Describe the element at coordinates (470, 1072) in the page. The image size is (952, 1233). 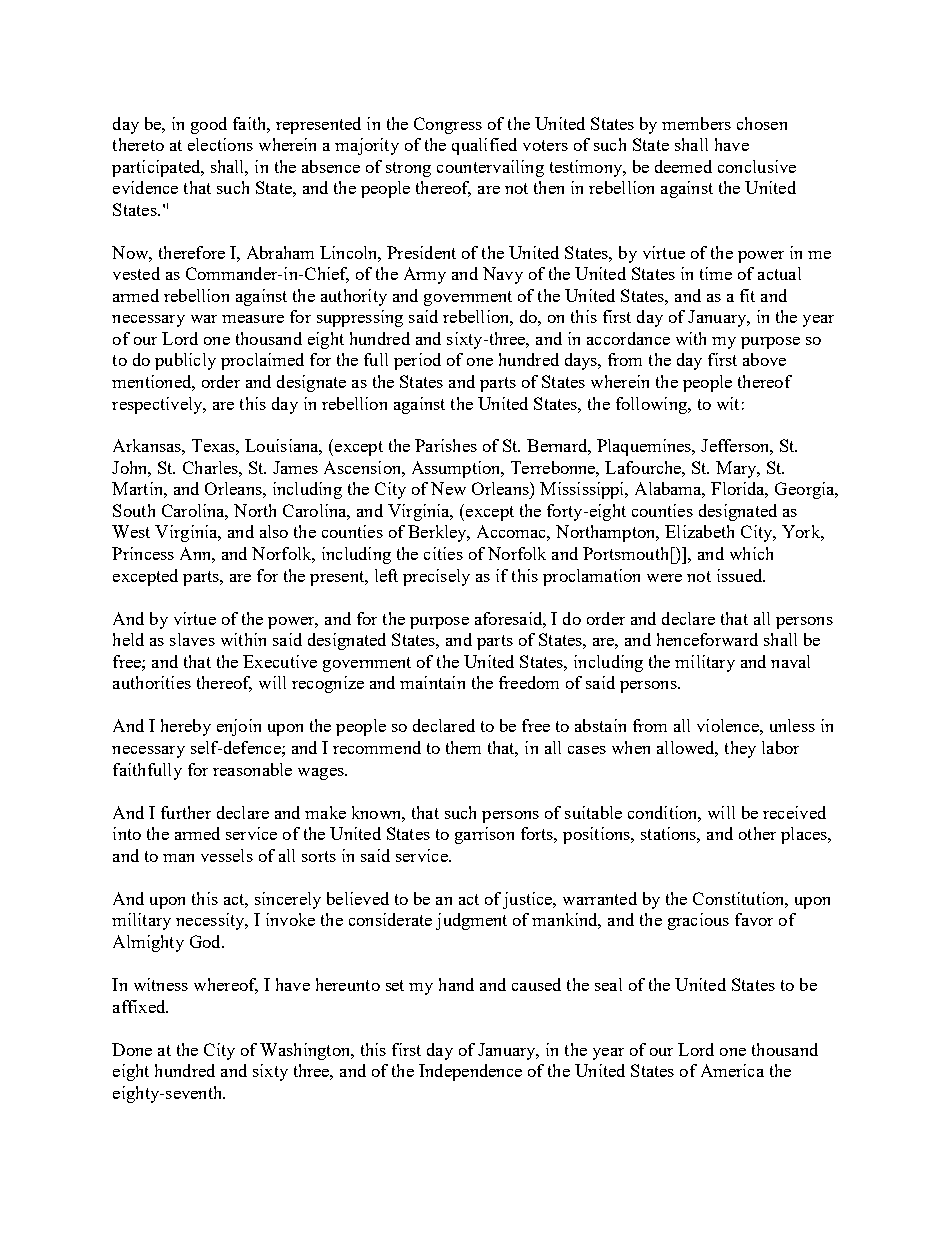
I see `Independence` at that location.
